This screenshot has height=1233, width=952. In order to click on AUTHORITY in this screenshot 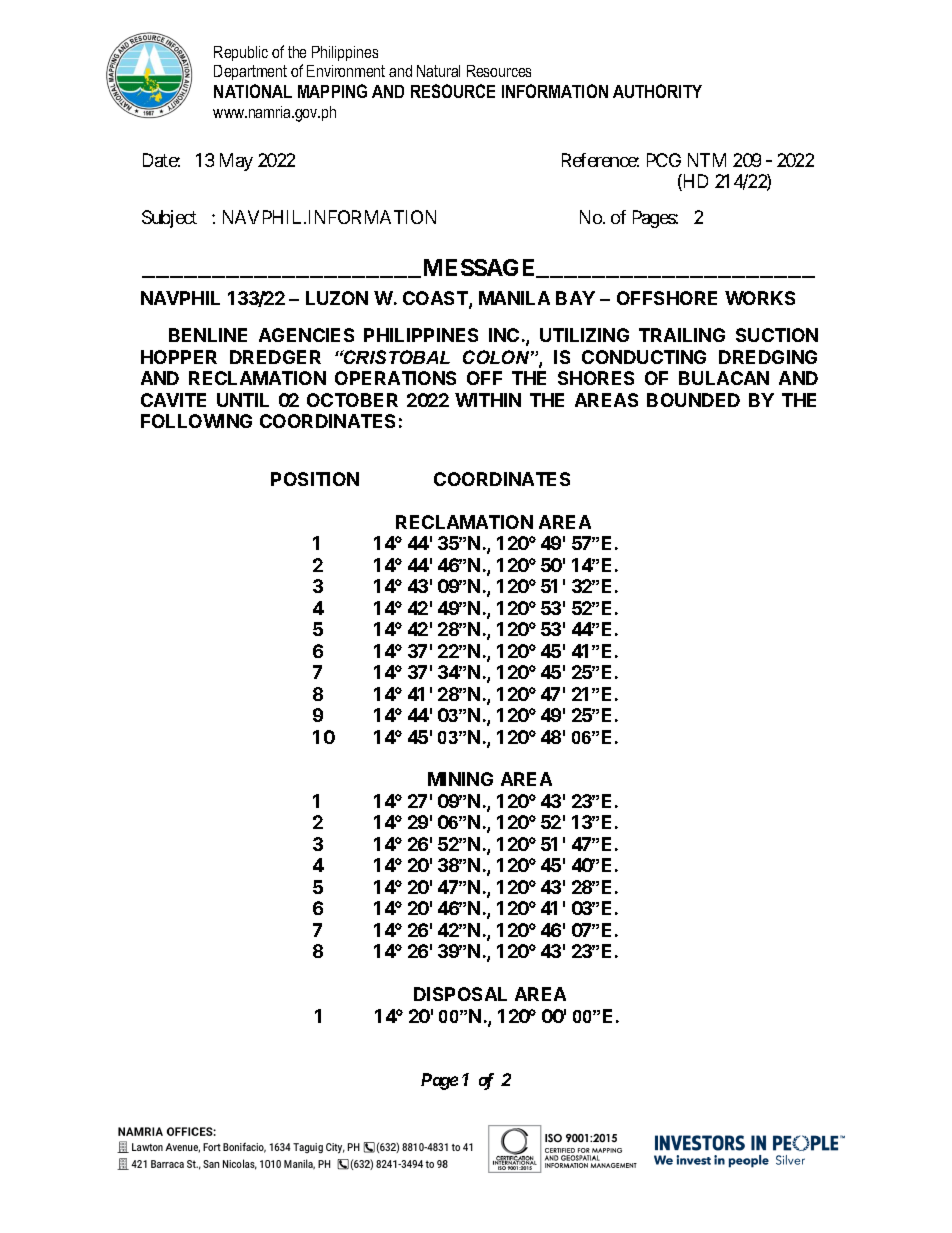, I will do `click(657, 91)`.
